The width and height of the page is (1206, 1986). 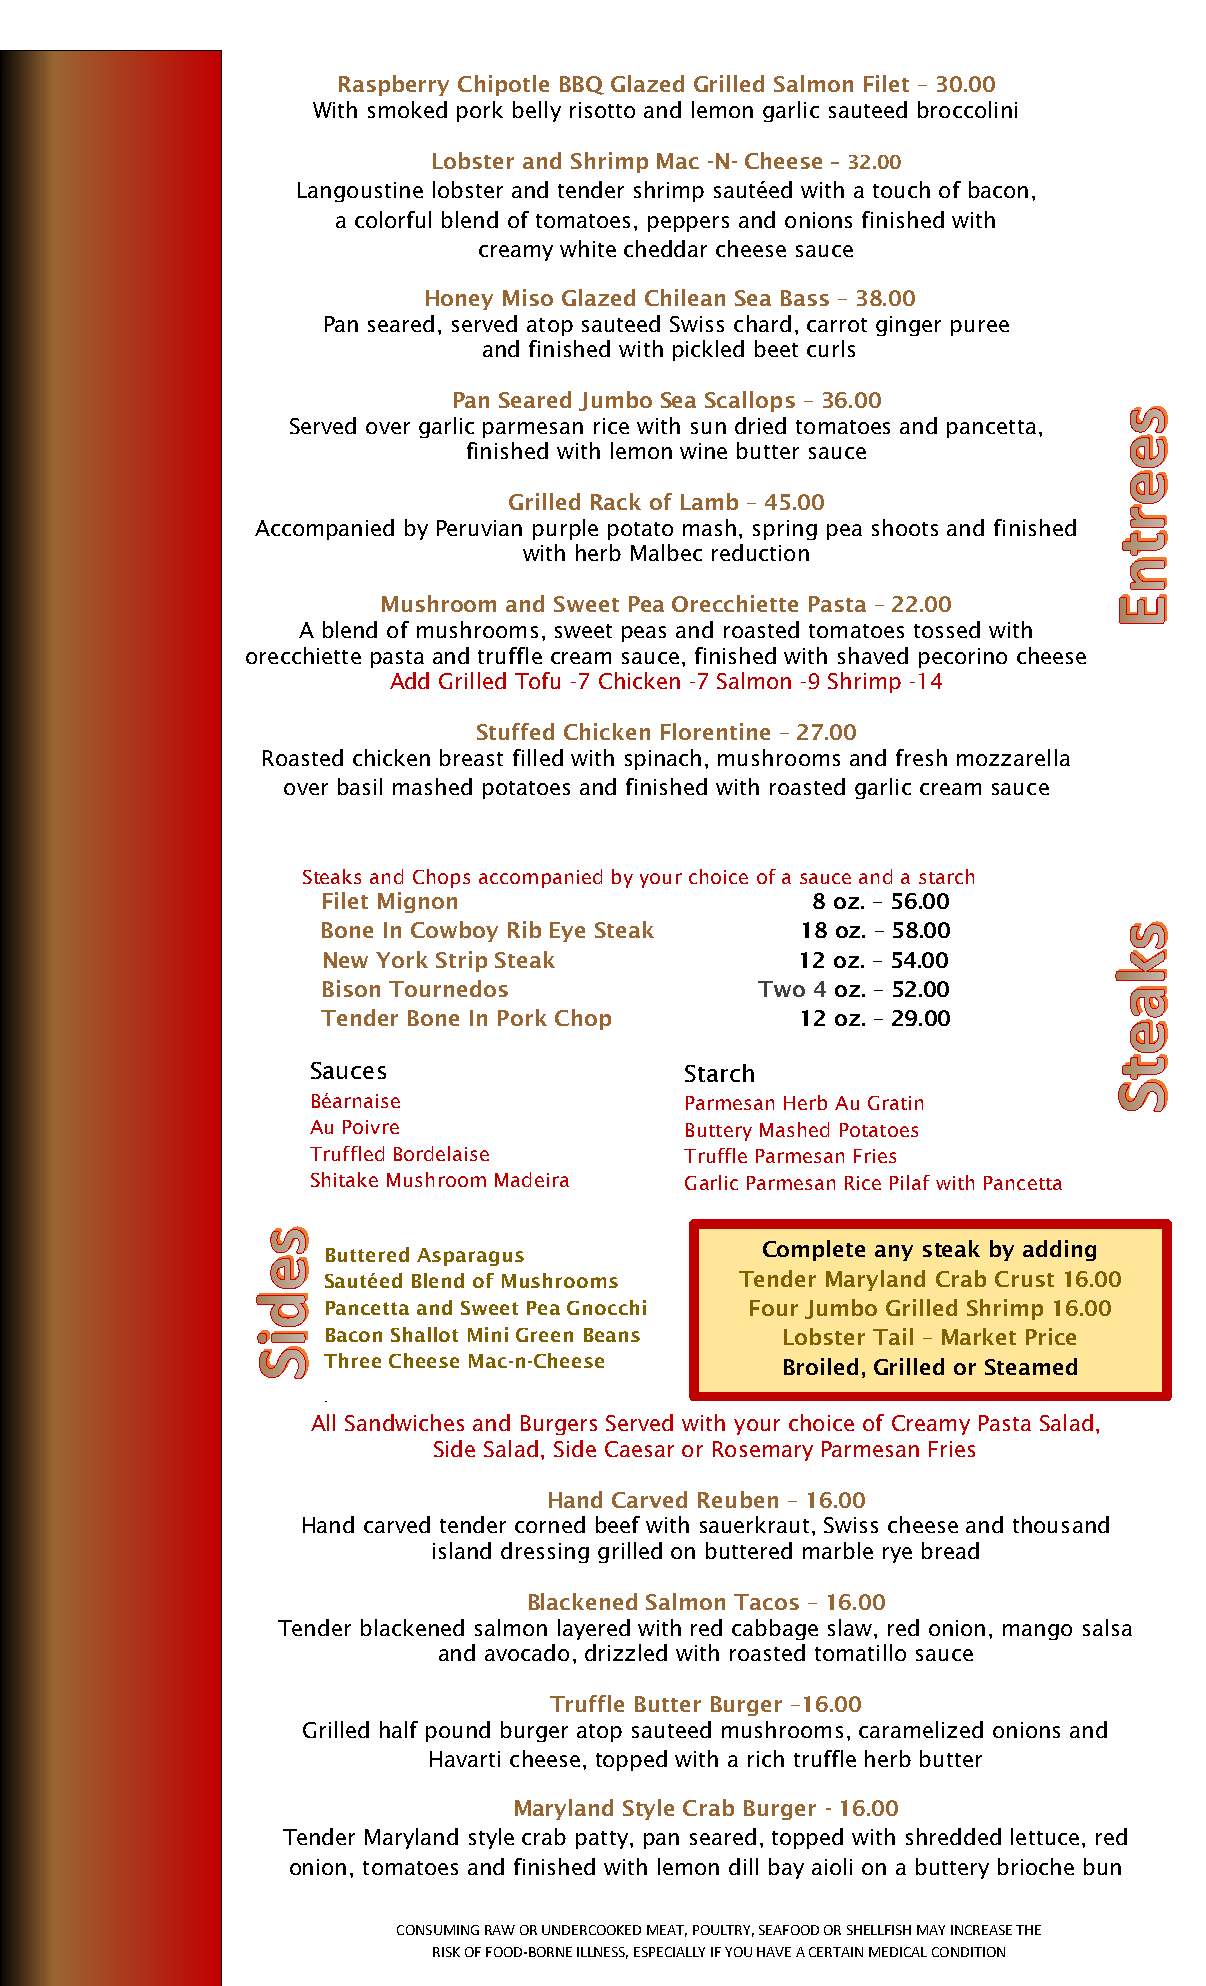 I want to click on Strip, so click(x=461, y=961).
